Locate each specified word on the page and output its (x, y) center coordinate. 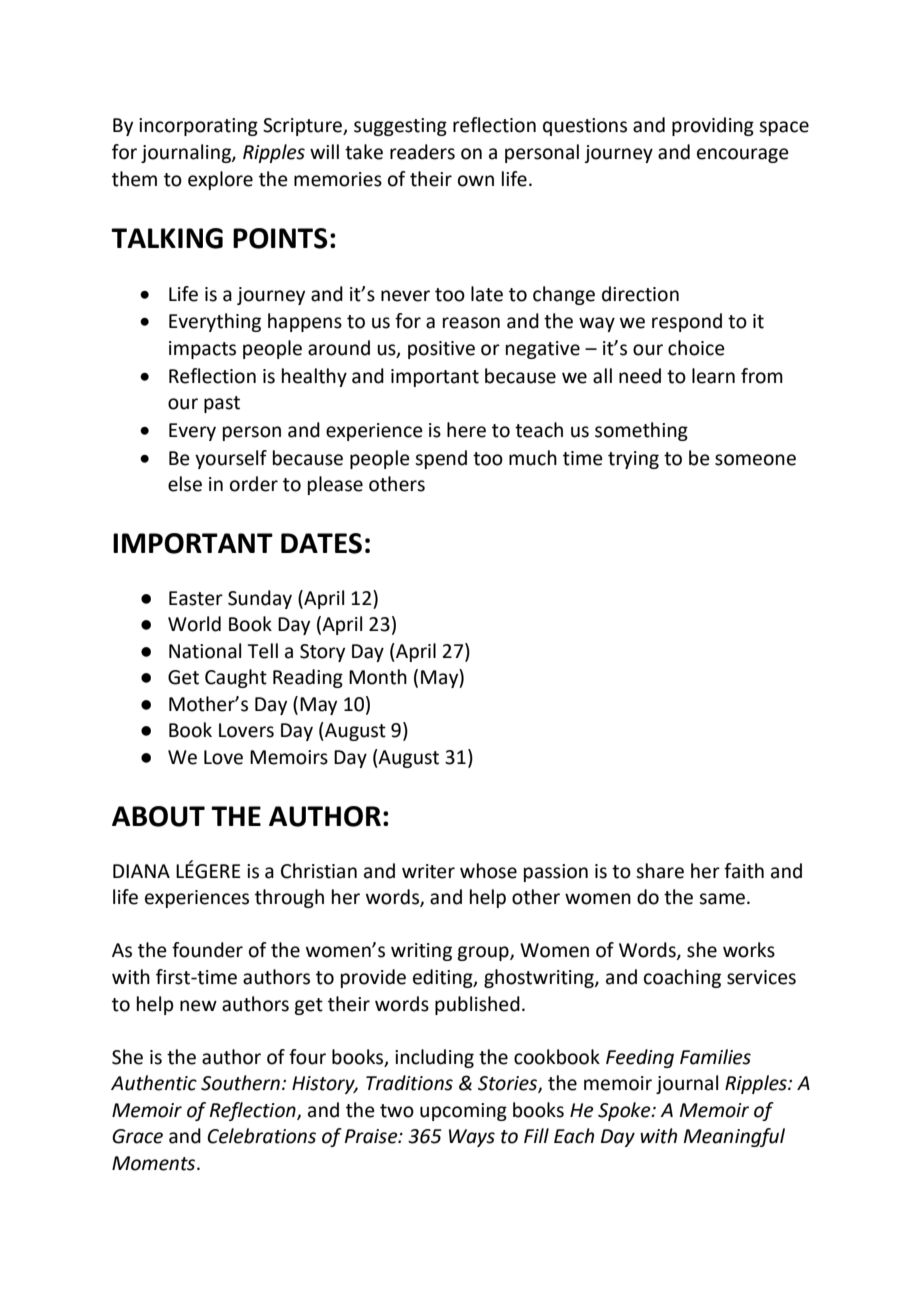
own (476, 181)
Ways (472, 1138)
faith (744, 871)
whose (488, 871)
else (185, 484)
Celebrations (261, 1136)
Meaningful (734, 1137)
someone (755, 460)
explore (220, 180)
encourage (743, 155)
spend (441, 459)
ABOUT (158, 816)
